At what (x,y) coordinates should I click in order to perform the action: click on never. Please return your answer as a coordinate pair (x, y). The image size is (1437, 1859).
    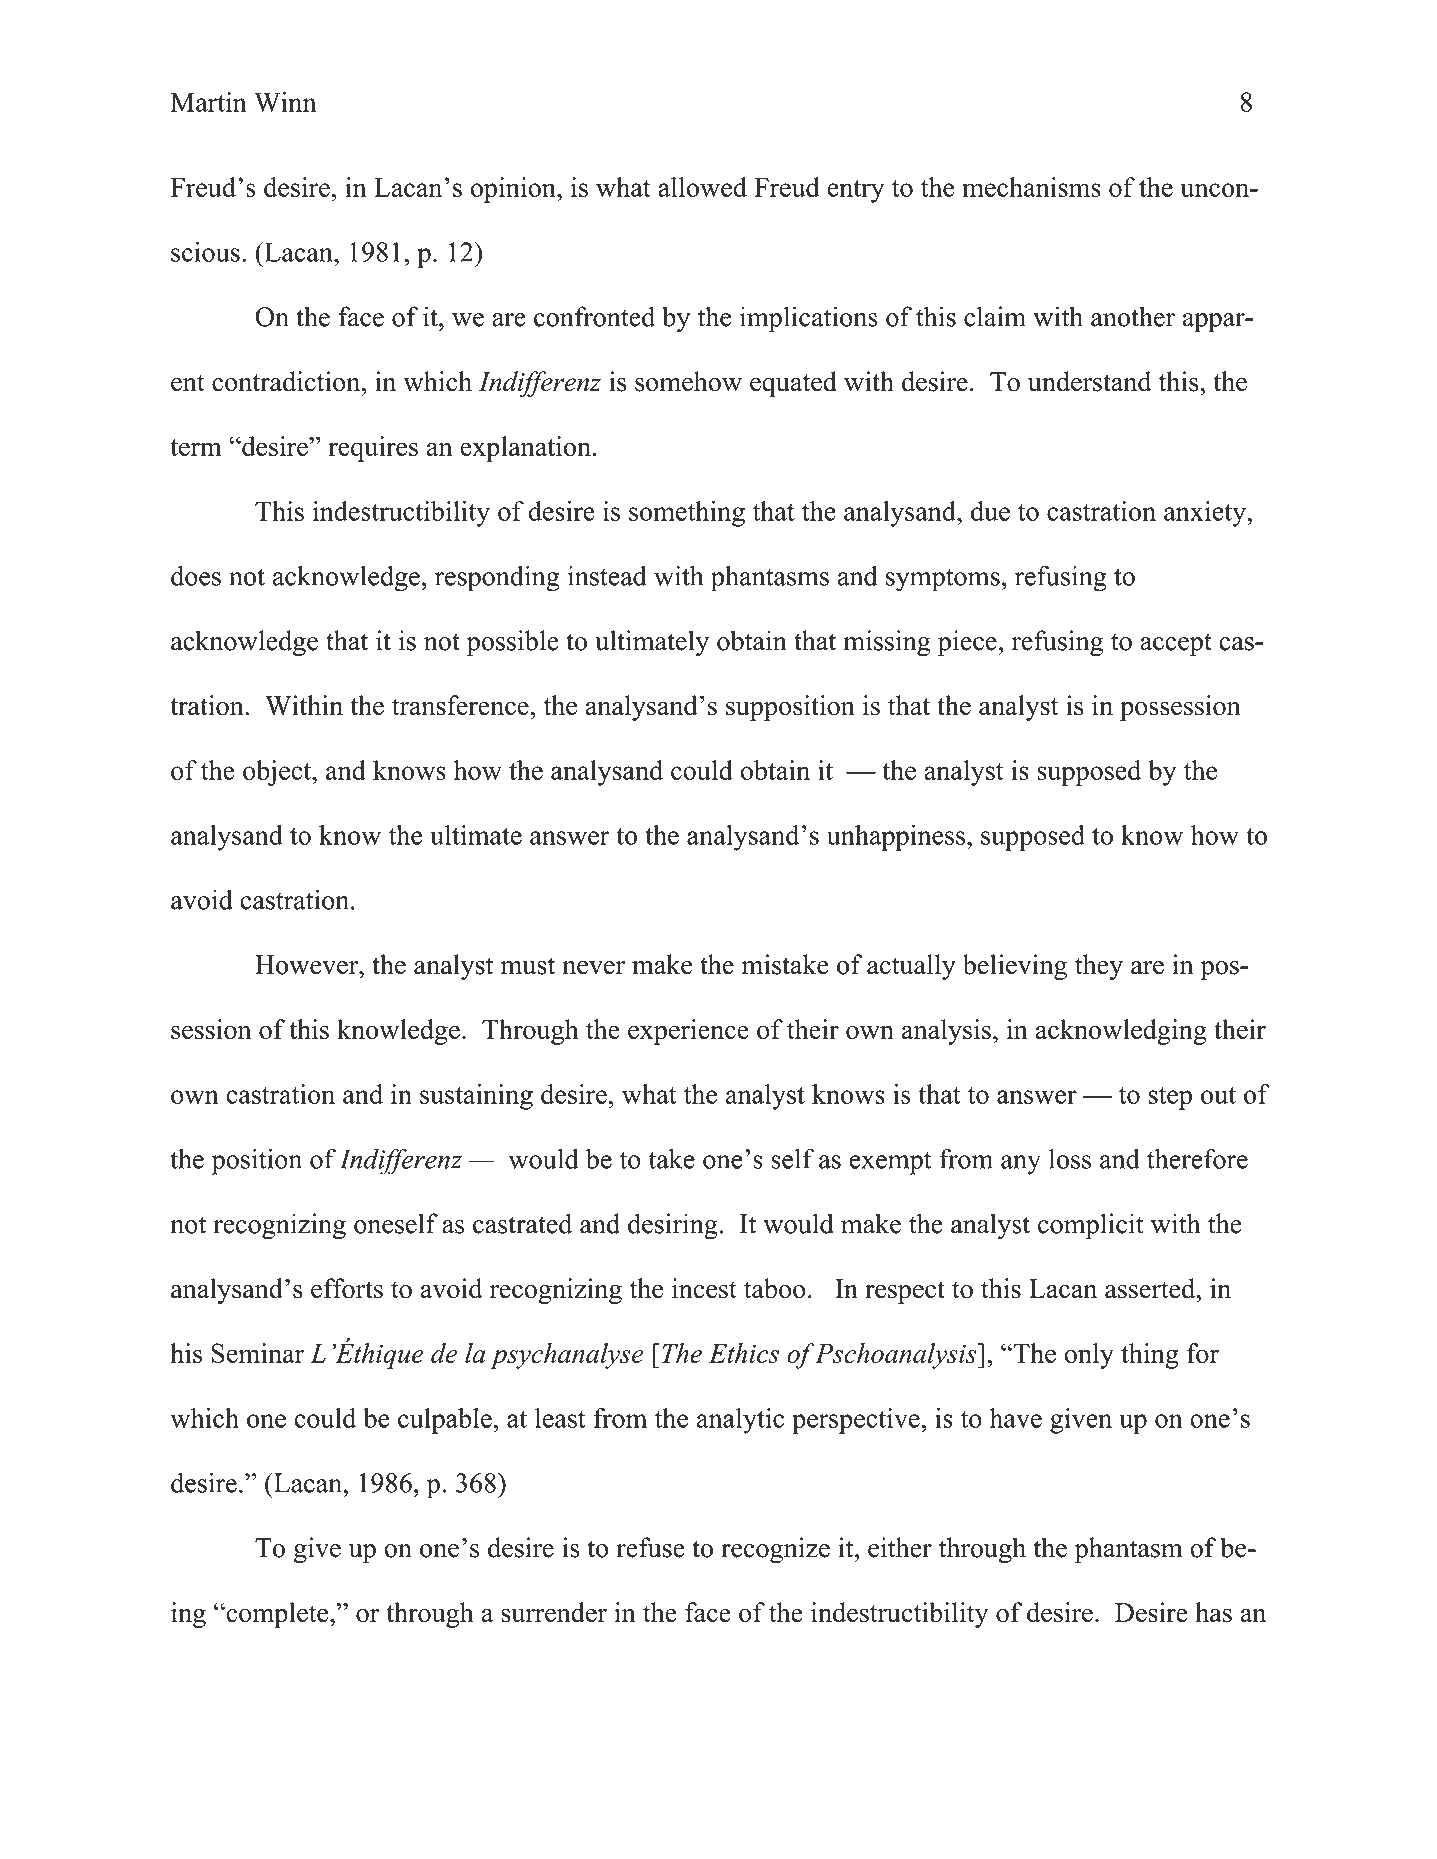
    Looking at the image, I should click on (593, 968).
